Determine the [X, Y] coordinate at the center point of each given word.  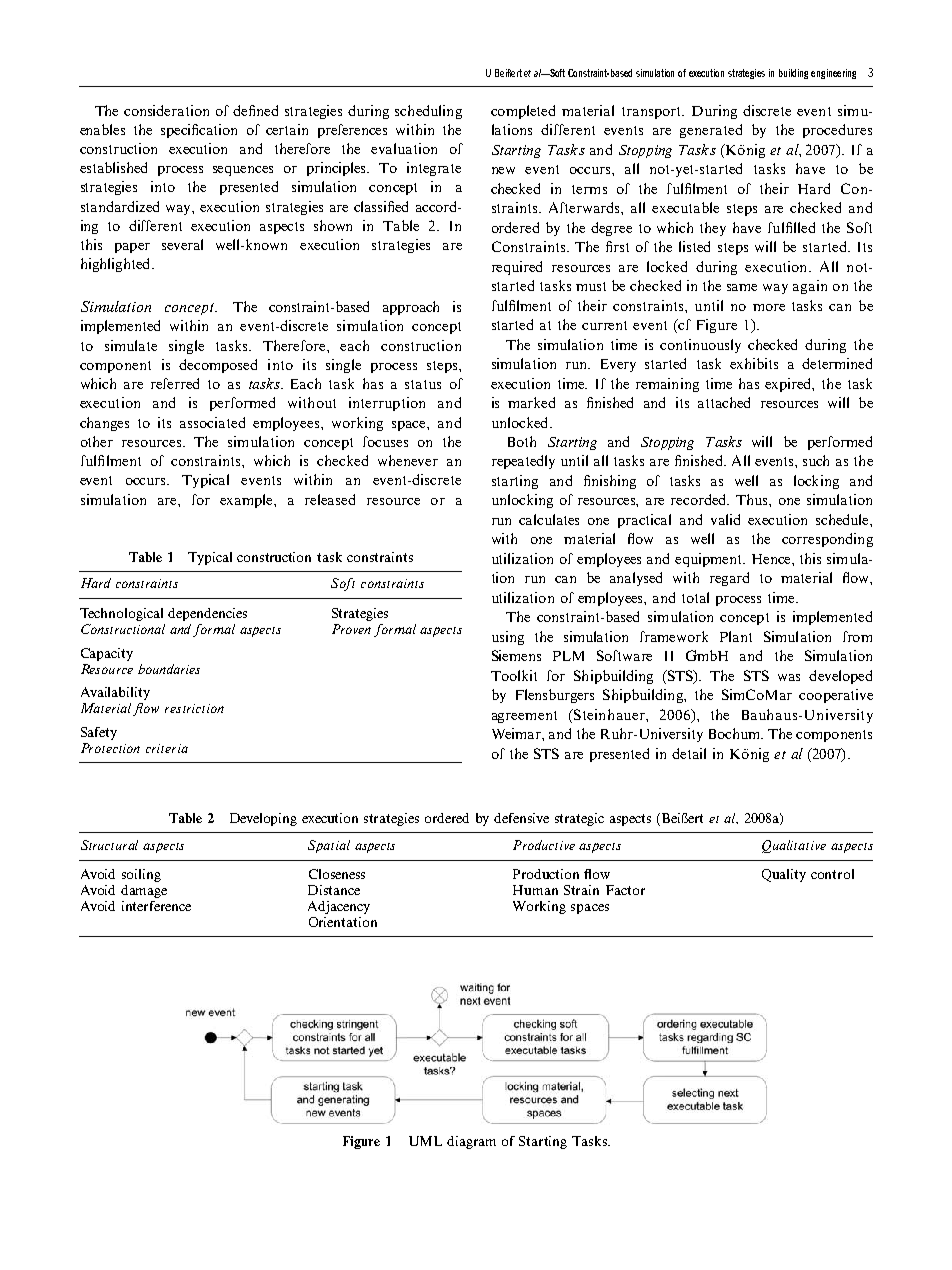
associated [212, 422]
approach [411, 308]
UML [425, 1141]
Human [535, 890]
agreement [524, 717]
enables [102, 129]
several [182, 244]
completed [523, 112]
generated [711, 131]
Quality [784, 875]
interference [156, 906]
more [769, 307]
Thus [753, 499]
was [789, 677]
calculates [549, 519]
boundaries [169, 669]
